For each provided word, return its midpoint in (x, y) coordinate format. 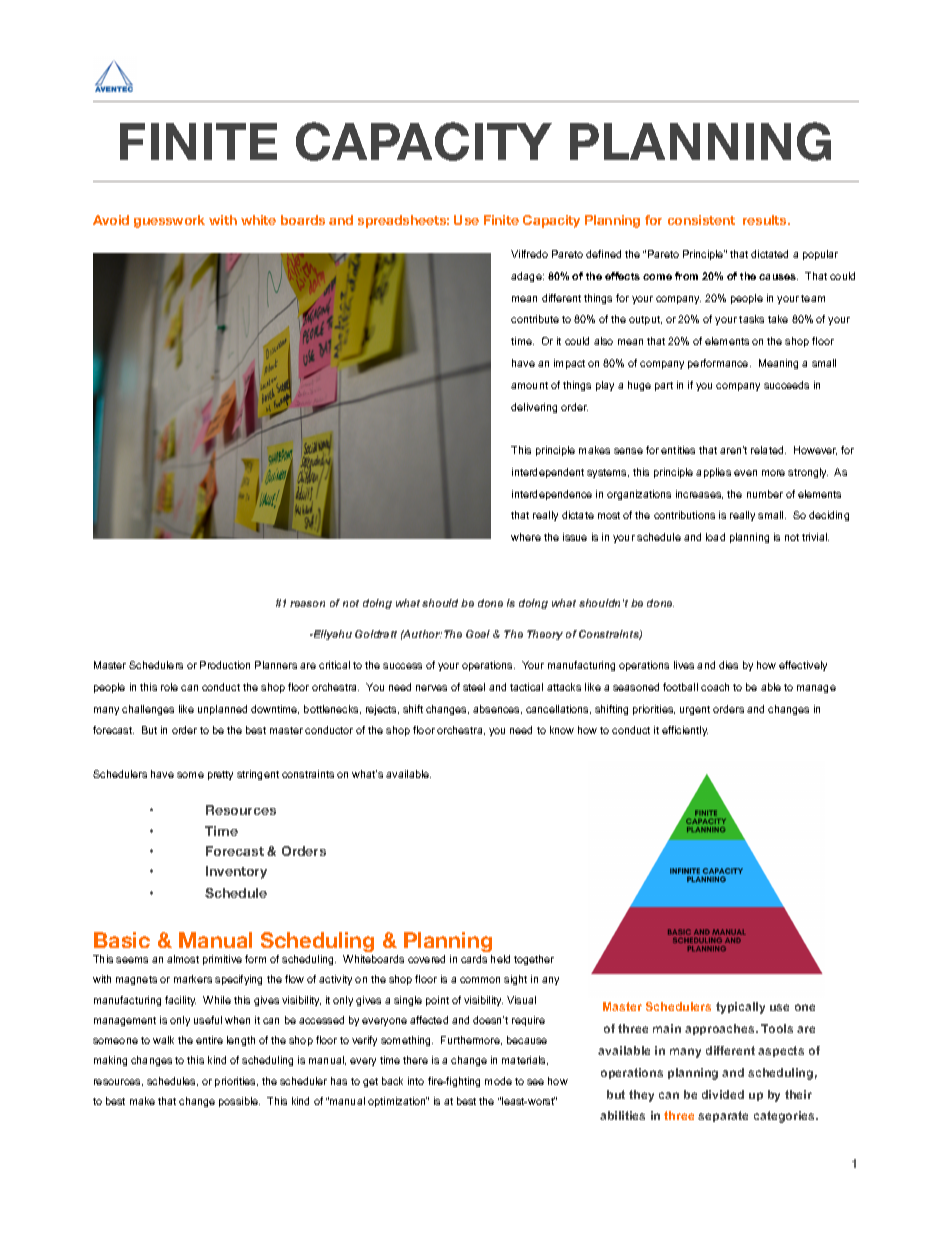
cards (474, 959)
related (768, 450)
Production (225, 665)
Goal (478, 634)
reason (307, 604)
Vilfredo (529, 254)
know (562, 730)
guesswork (169, 221)
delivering (534, 408)
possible (239, 1102)
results (766, 220)
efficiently (685, 731)
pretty (220, 775)
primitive (222, 960)
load (715, 537)
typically (740, 1008)
